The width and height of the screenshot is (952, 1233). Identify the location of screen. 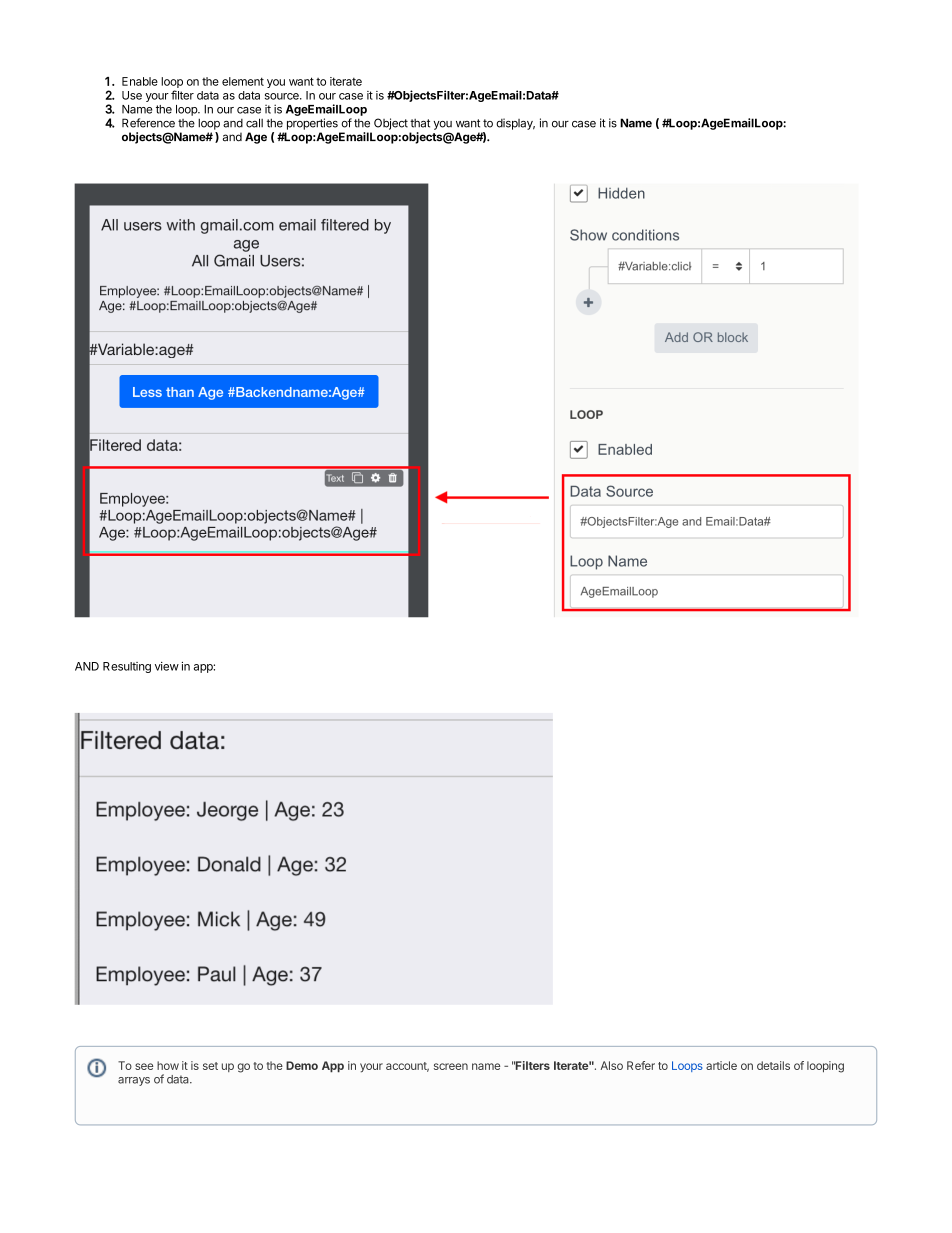
(451, 1066).
